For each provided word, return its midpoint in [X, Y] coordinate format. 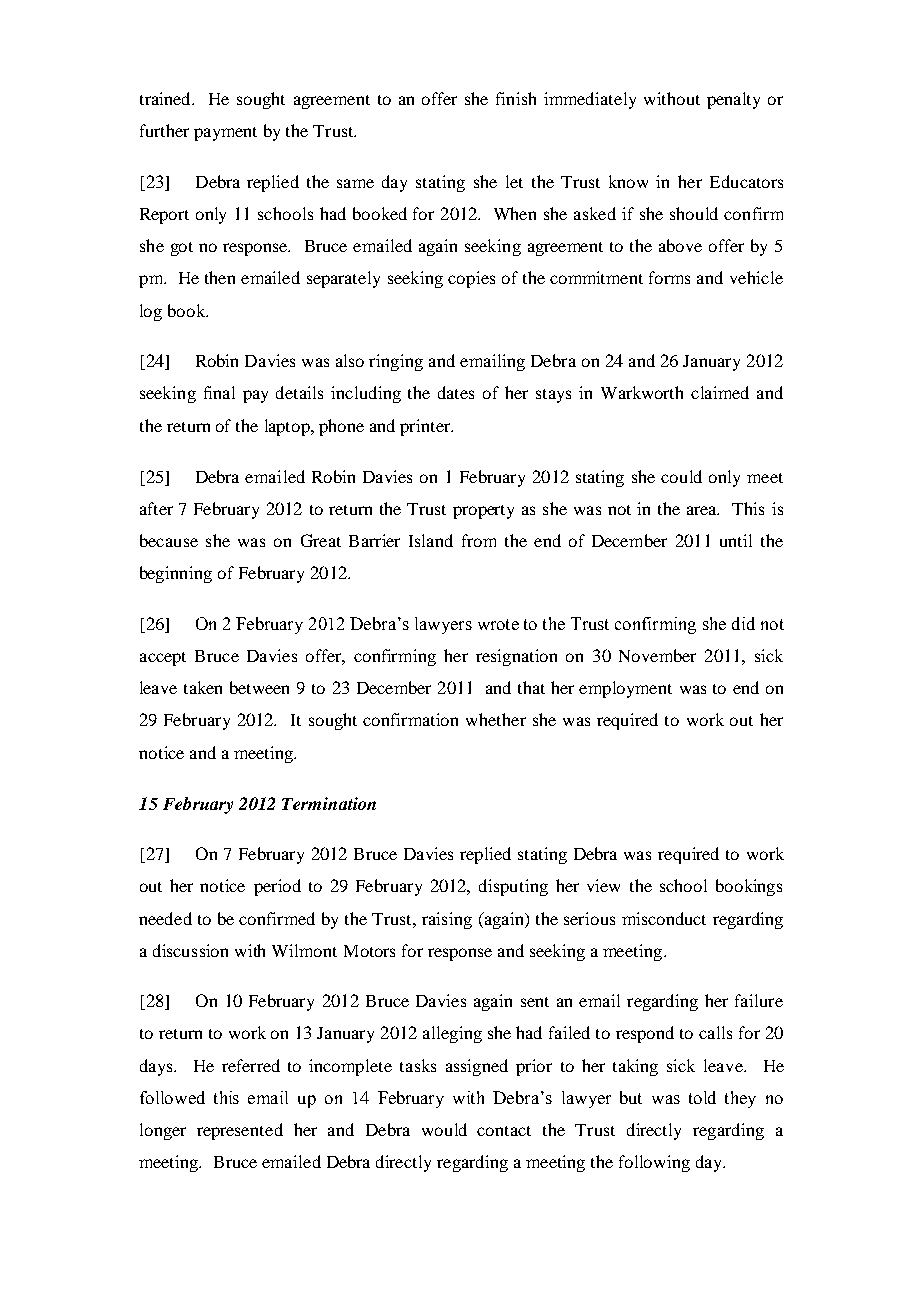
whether [496, 719]
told [702, 1097]
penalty [733, 100]
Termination [329, 803]
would [444, 1129]
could [681, 476]
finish [516, 98]
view [603, 885]
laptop [288, 427]
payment [225, 134]
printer [426, 427]
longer [163, 1131]
